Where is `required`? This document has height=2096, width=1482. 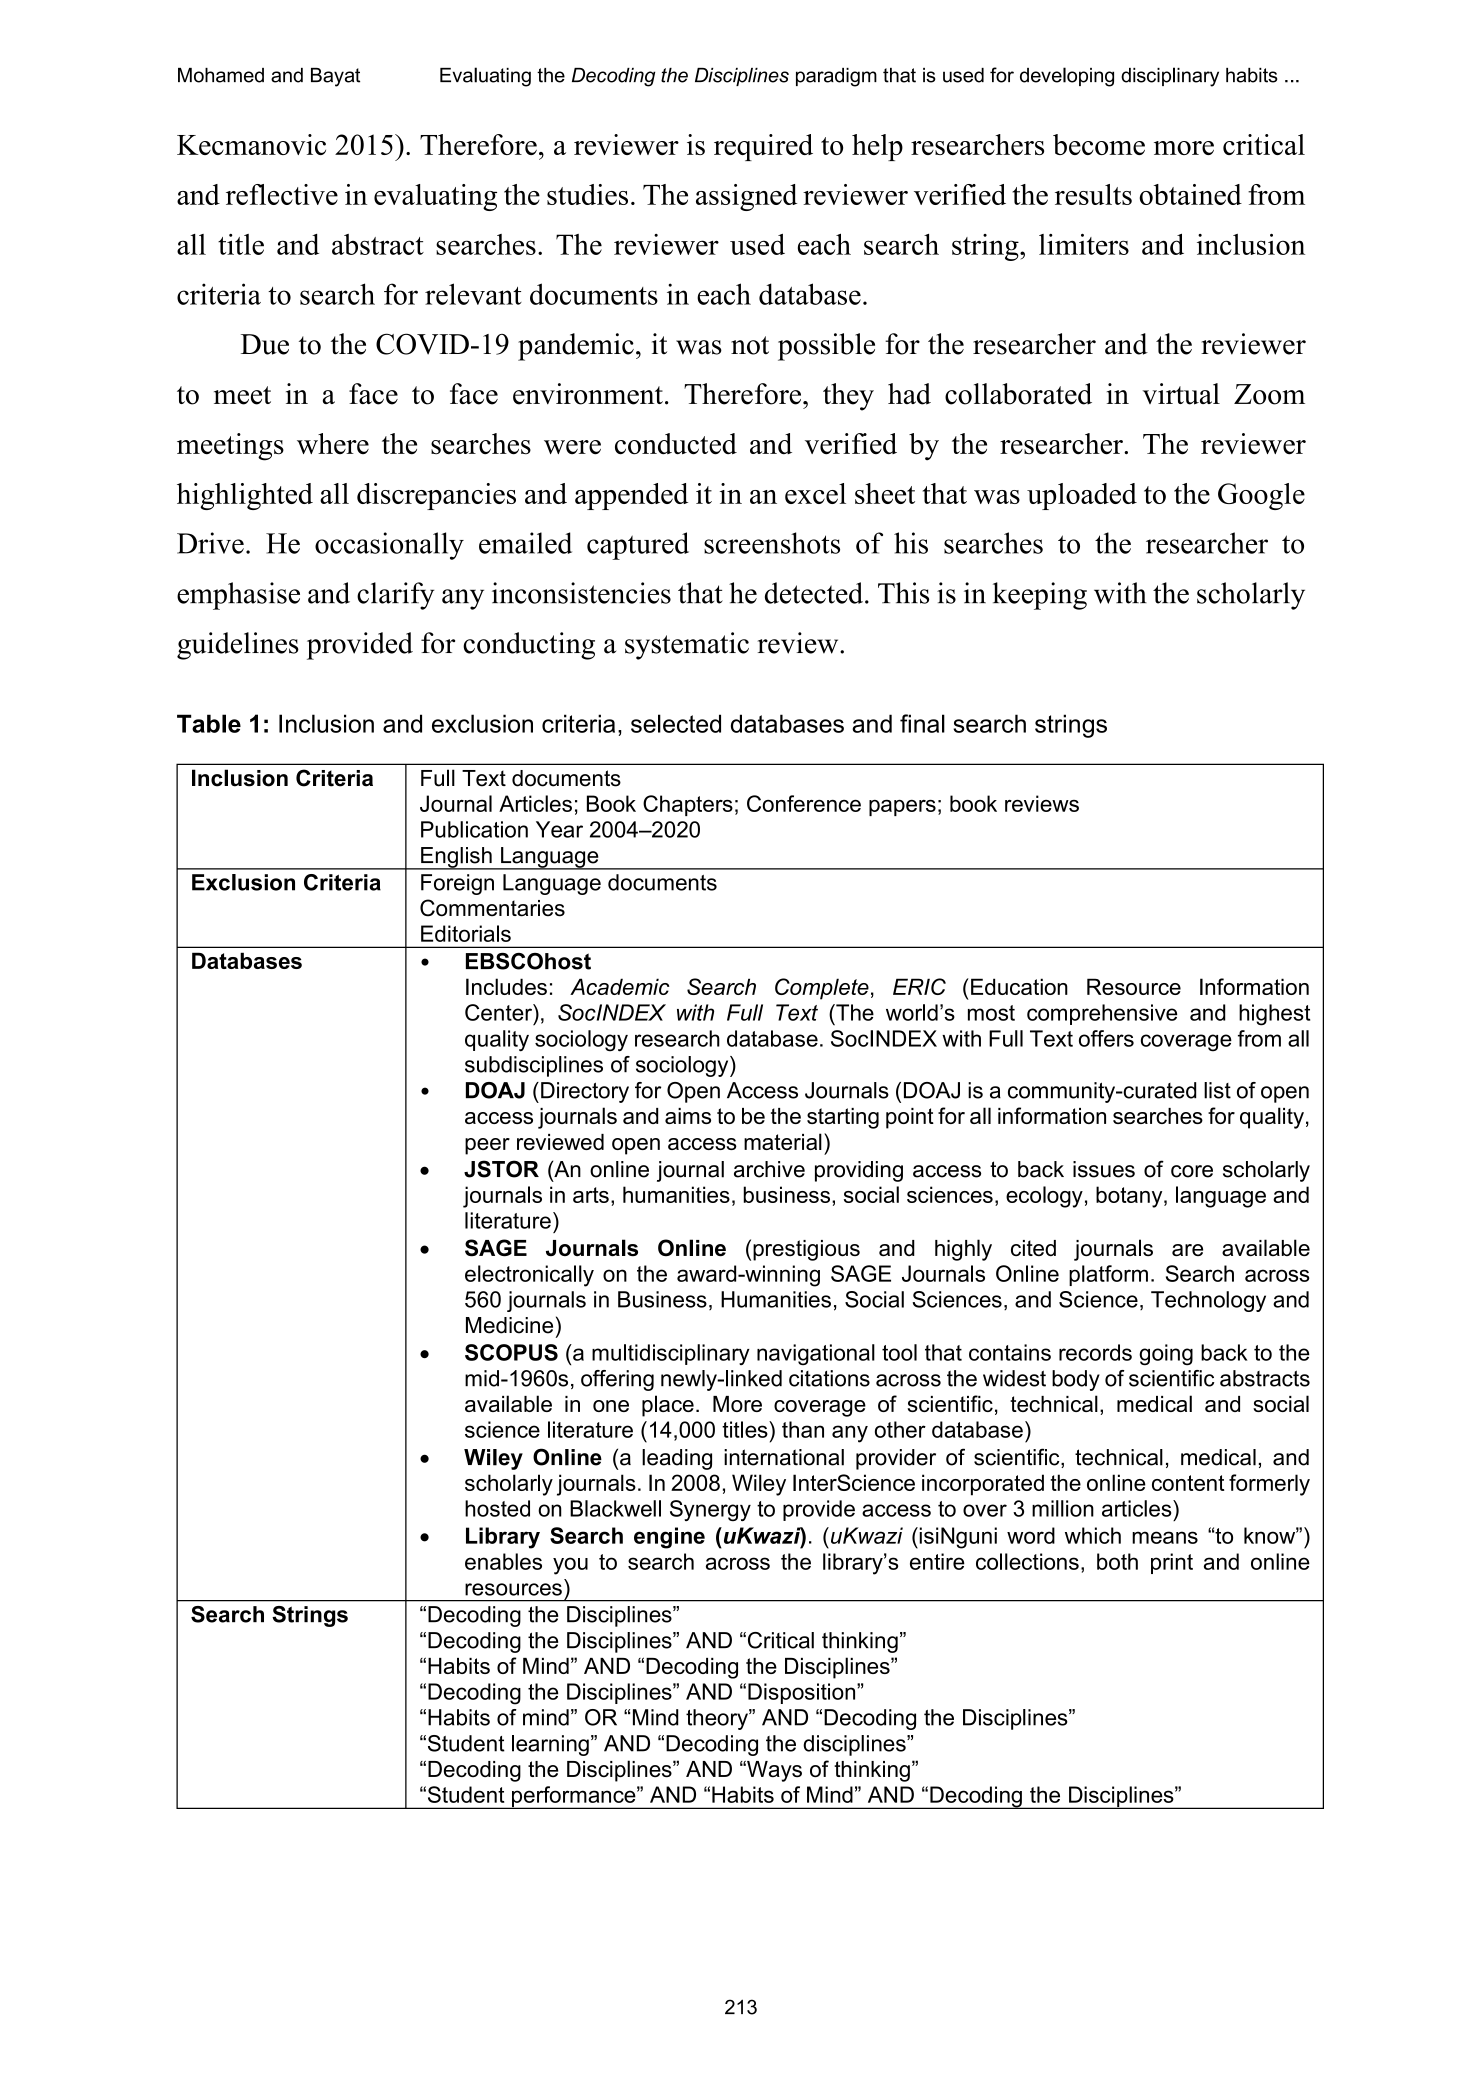
required is located at coordinates (763, 147).
